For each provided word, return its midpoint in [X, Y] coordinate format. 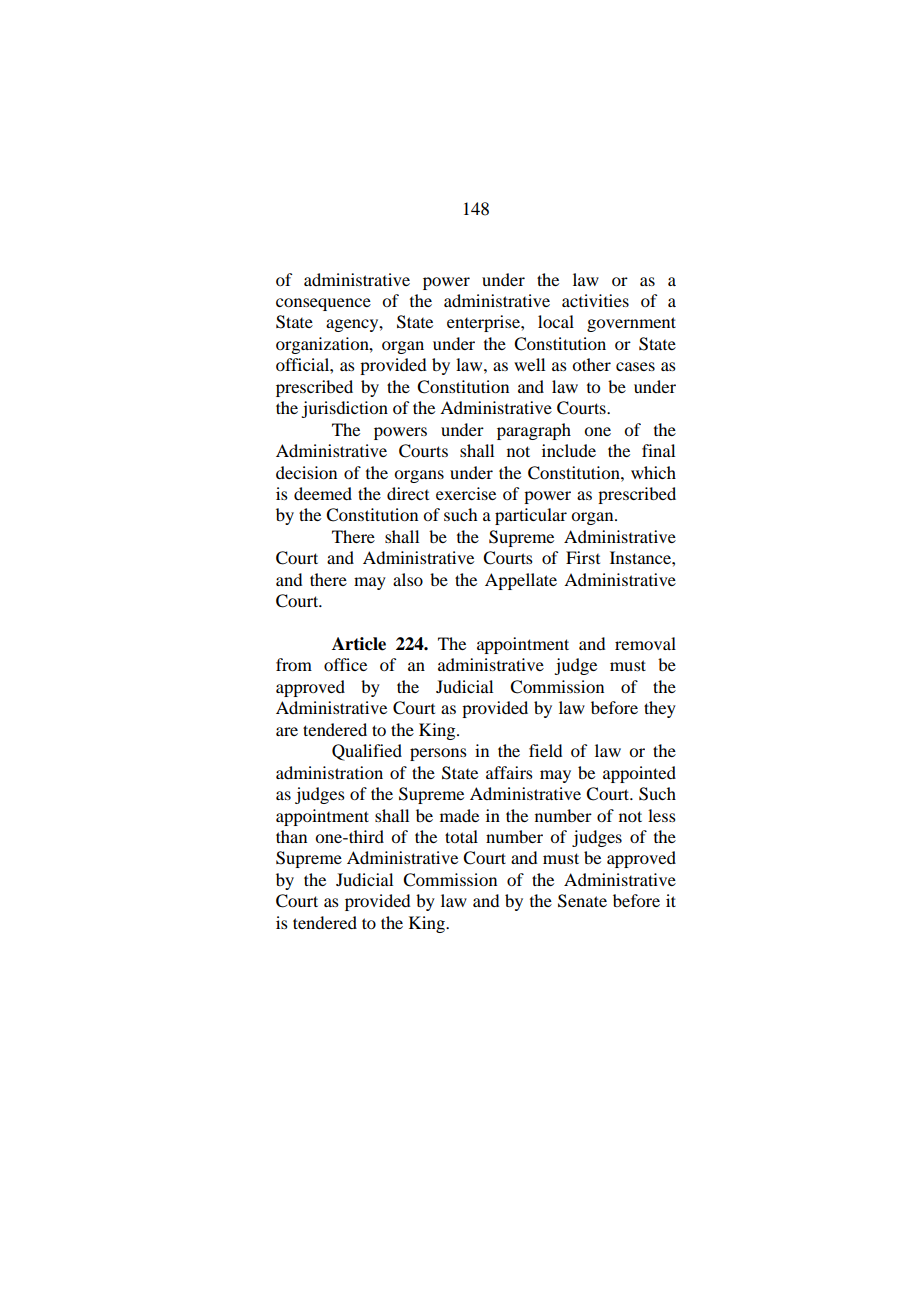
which [653, 472]
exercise [466, 493]
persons [438, 754]
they [660, 709]
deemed [323, 493]
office [345, 664]
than [291, 836]
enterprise [484, 323]
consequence [323, 304]
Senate [582, 901]
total [461, 836]
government [631, 324]
